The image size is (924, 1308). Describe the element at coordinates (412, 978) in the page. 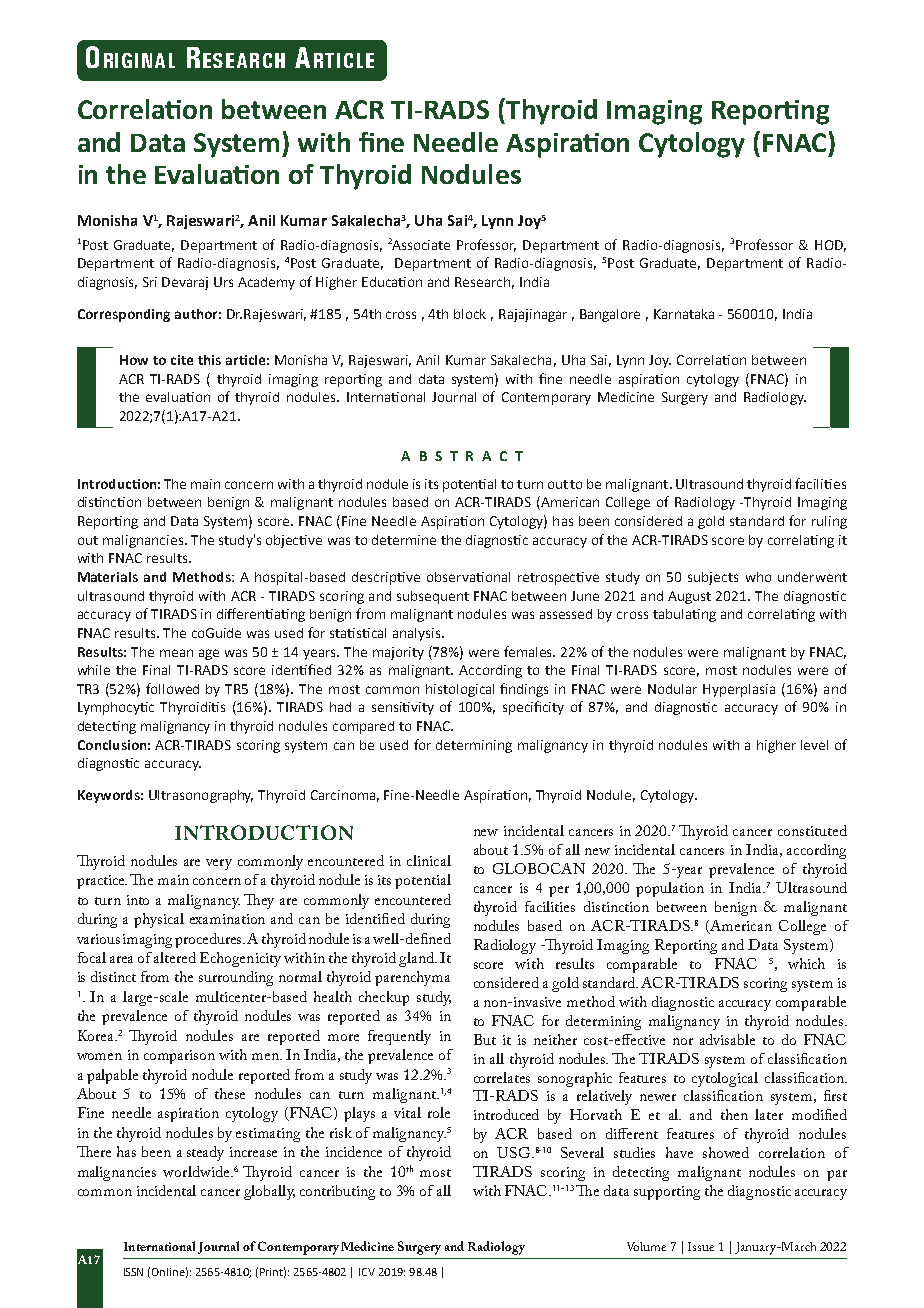

I see `parenchyma` at that location.
